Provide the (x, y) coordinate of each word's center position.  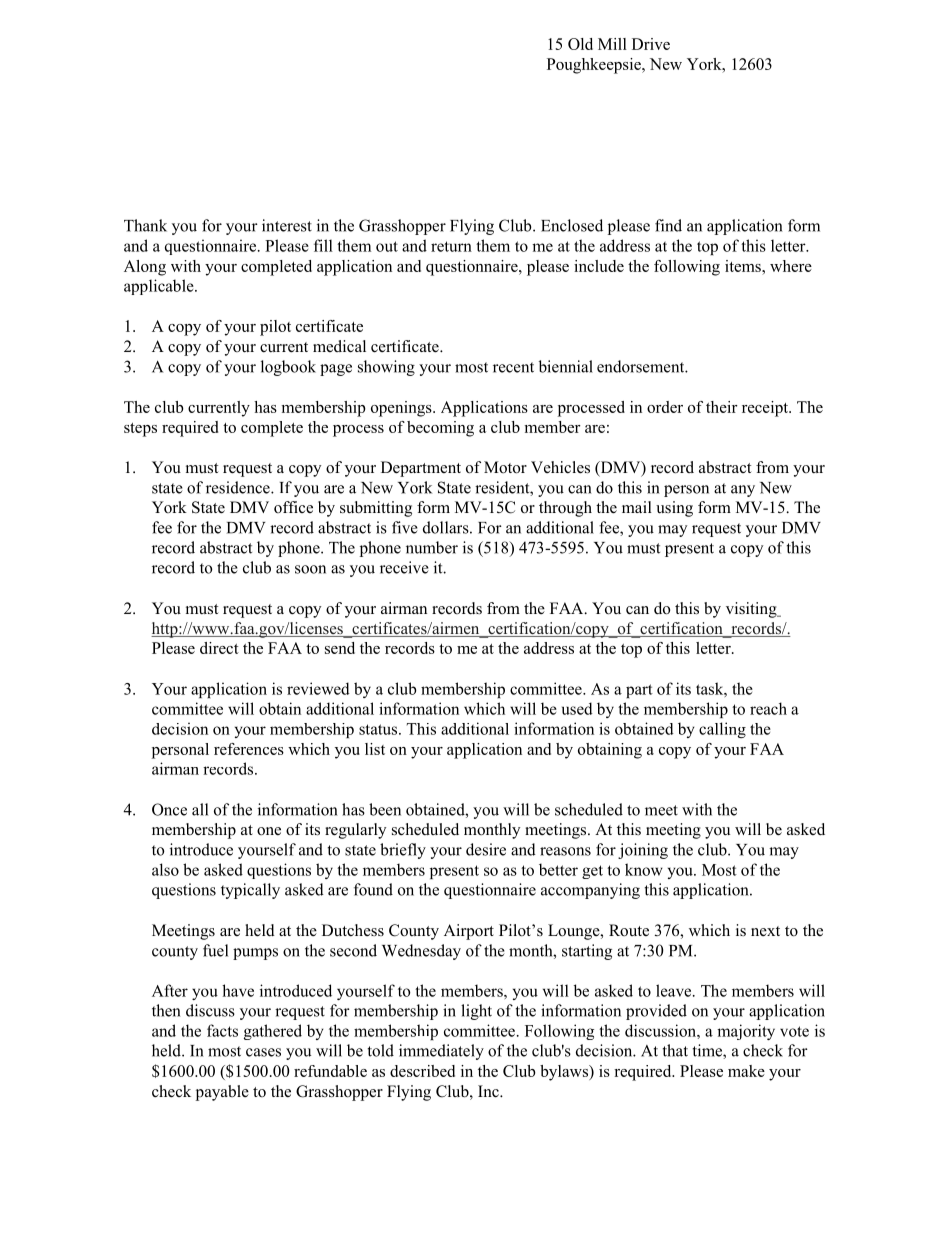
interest (287, 225)
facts (222, 1030)
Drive (651, 44)
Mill (612, 44)
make (746, 1071)
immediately (441, 1052)
